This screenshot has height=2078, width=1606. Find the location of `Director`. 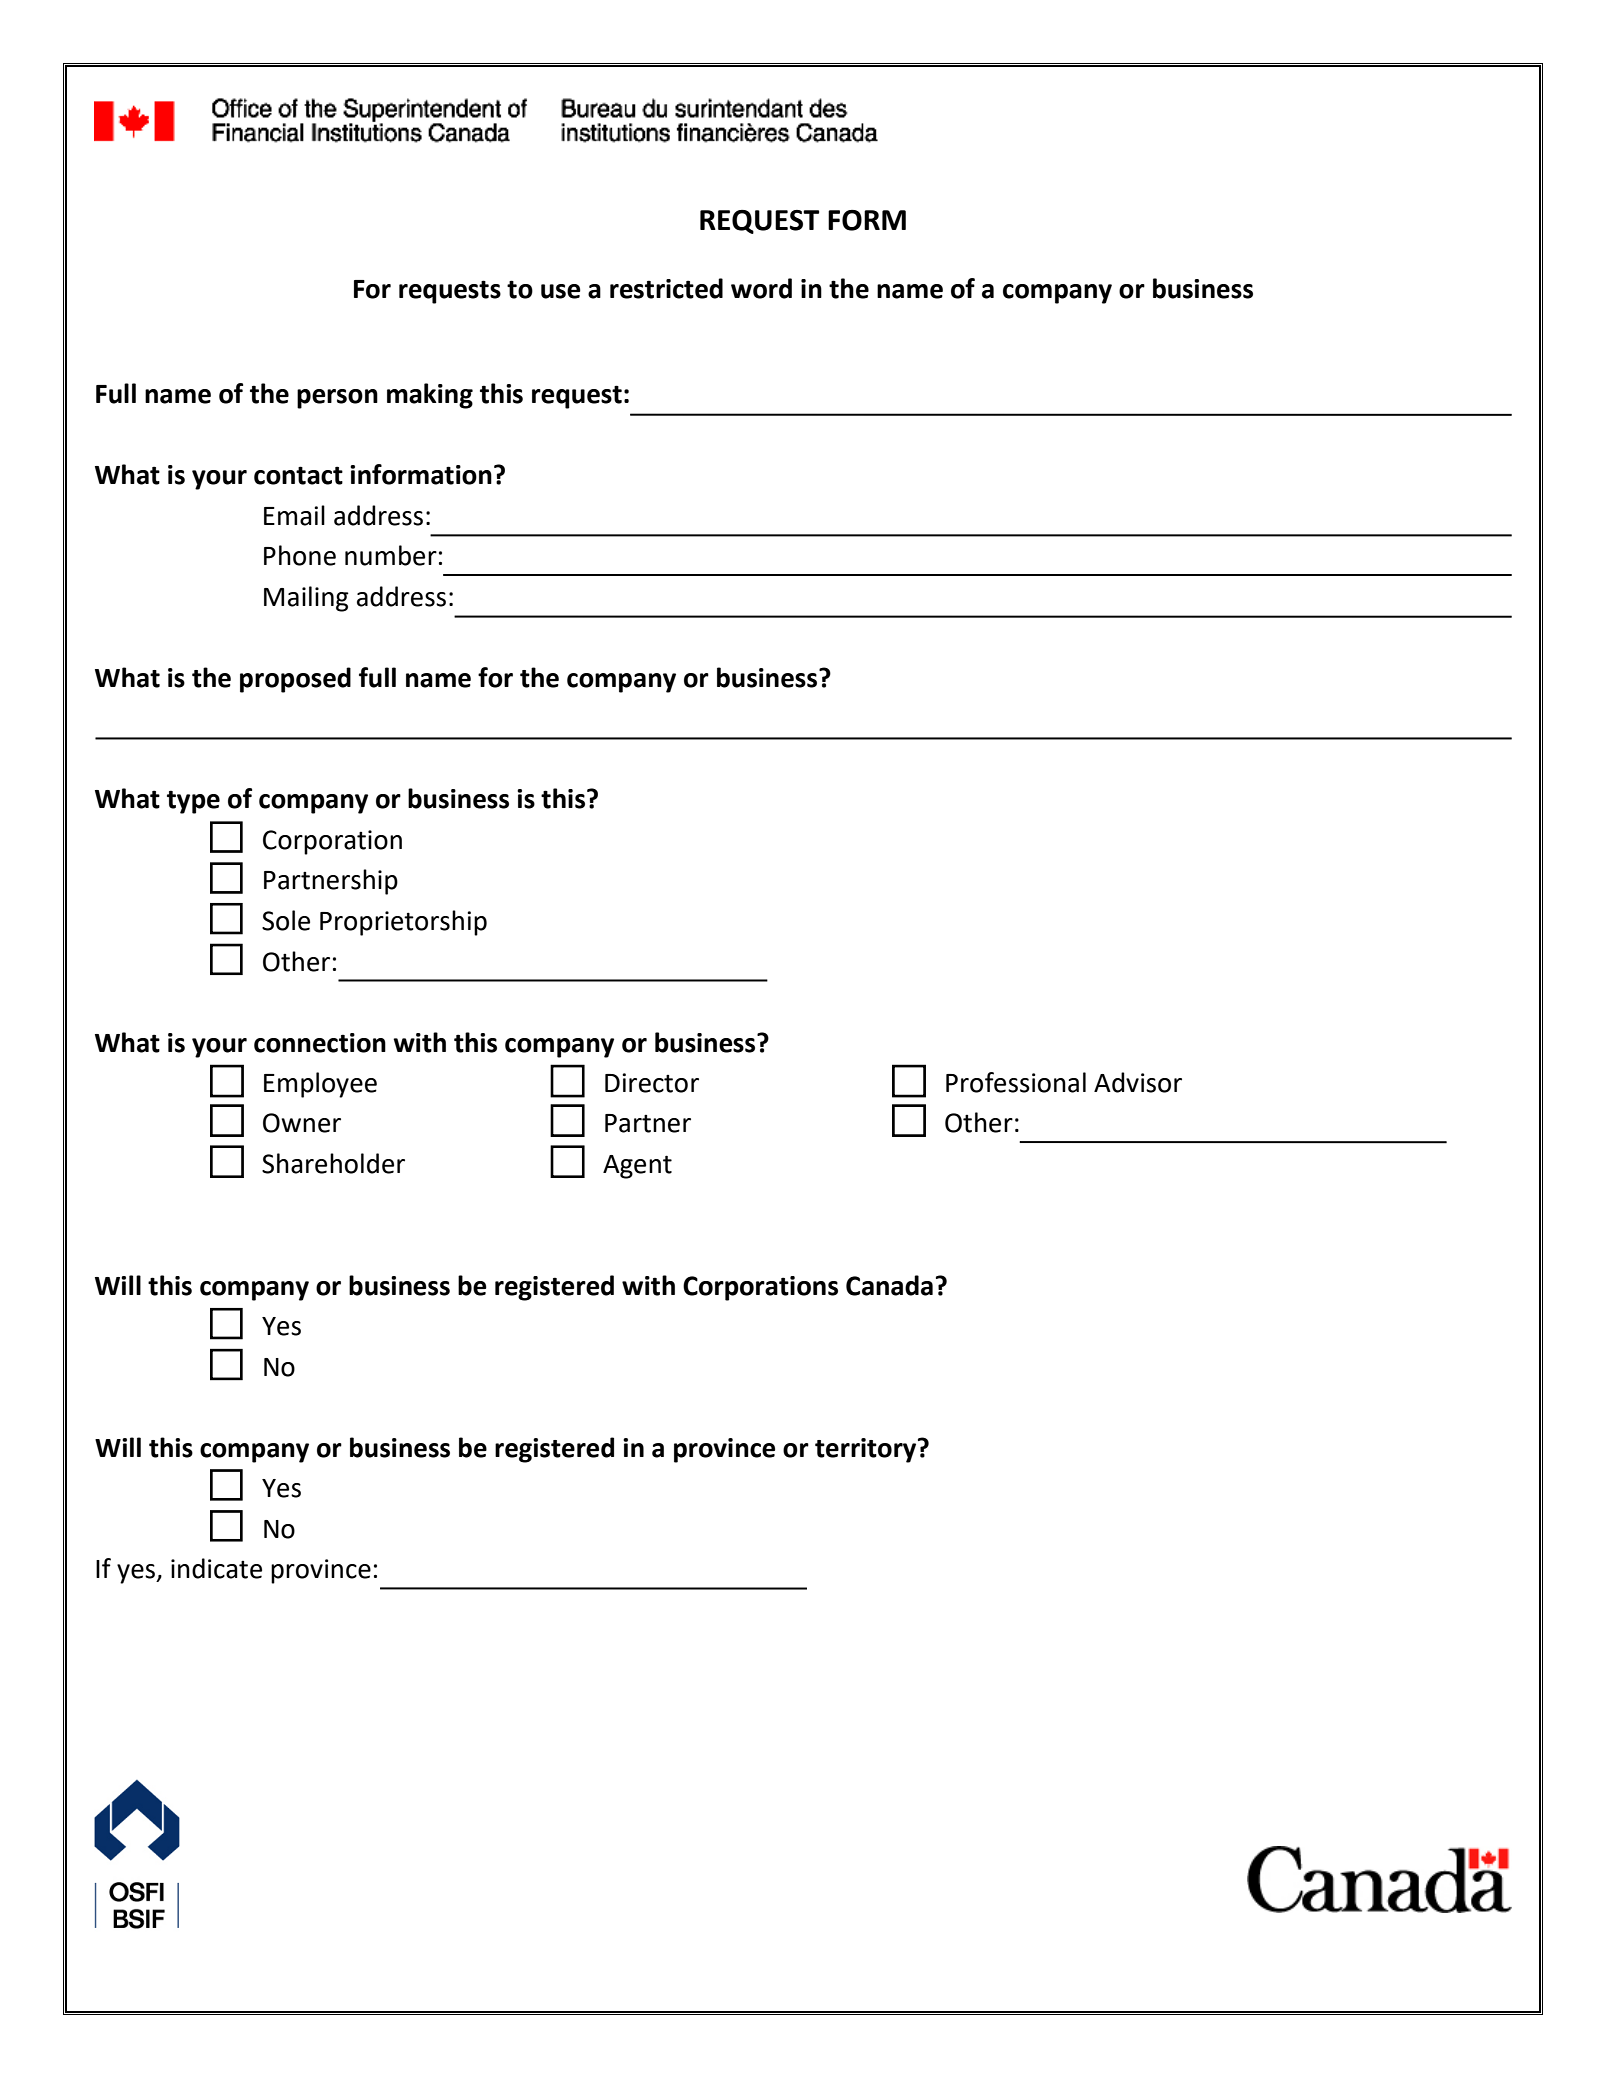

Director is located at coordinates (652, 1083).
